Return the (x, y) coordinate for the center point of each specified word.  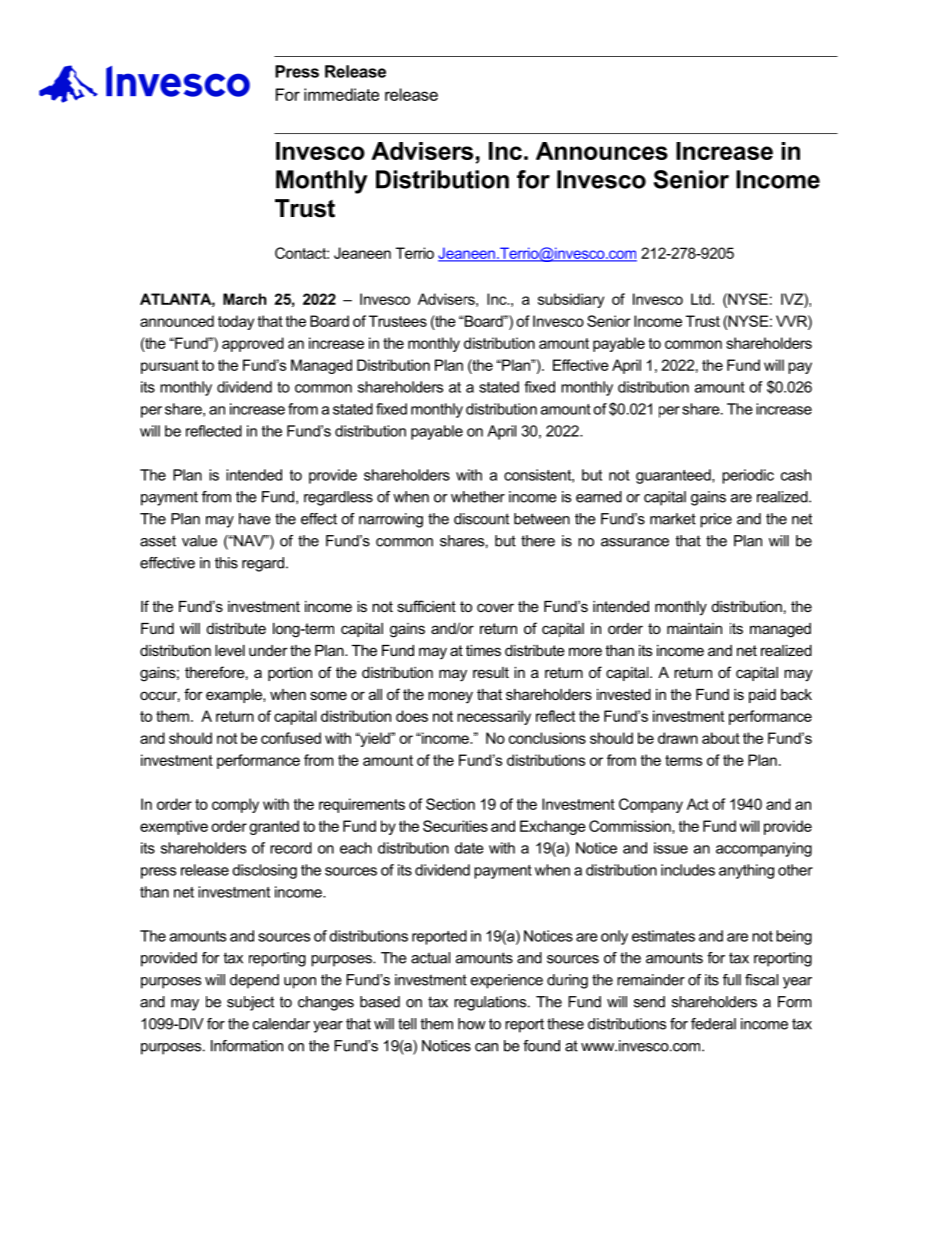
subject (250, 1003)
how (471, 1024)
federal (713, 1024)
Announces (602, 151)
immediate (341, 94)
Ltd (702, 299)
